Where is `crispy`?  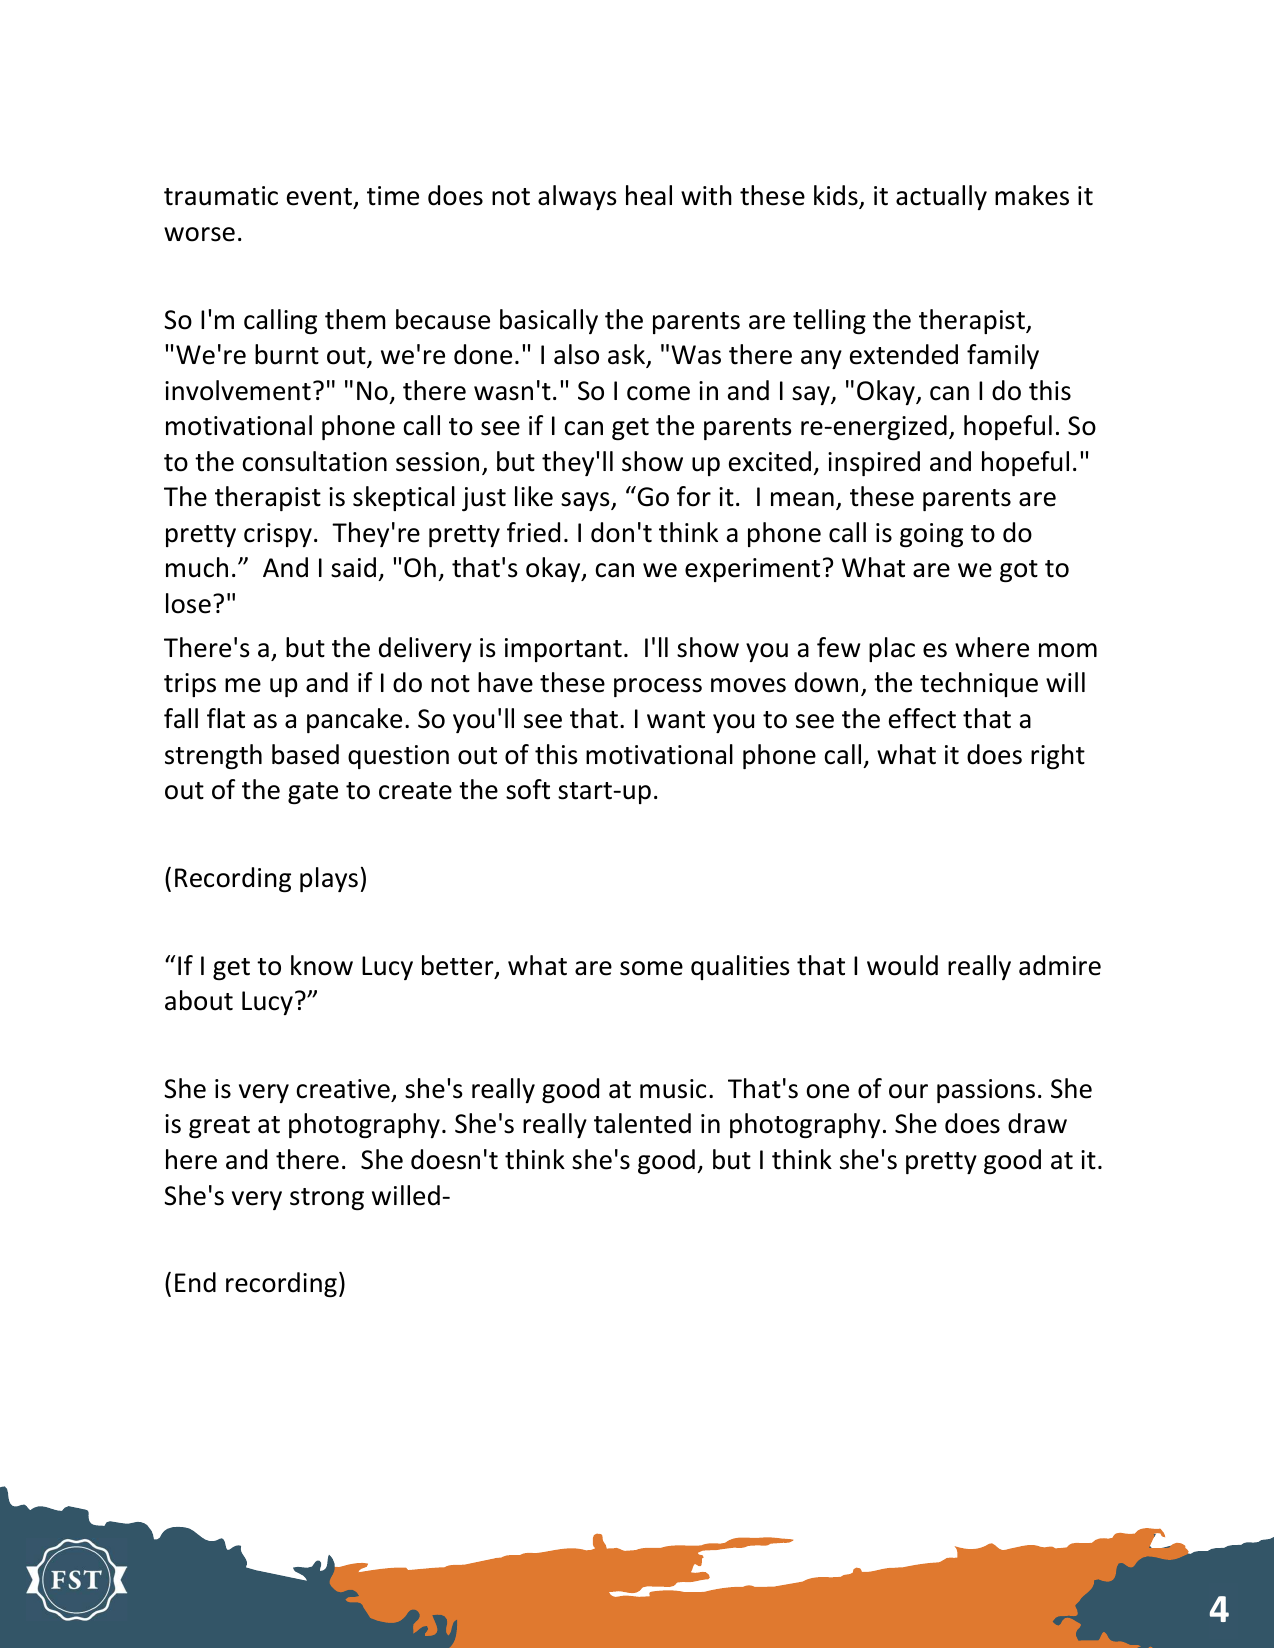
crispy is located at coordinates (278, 535).
